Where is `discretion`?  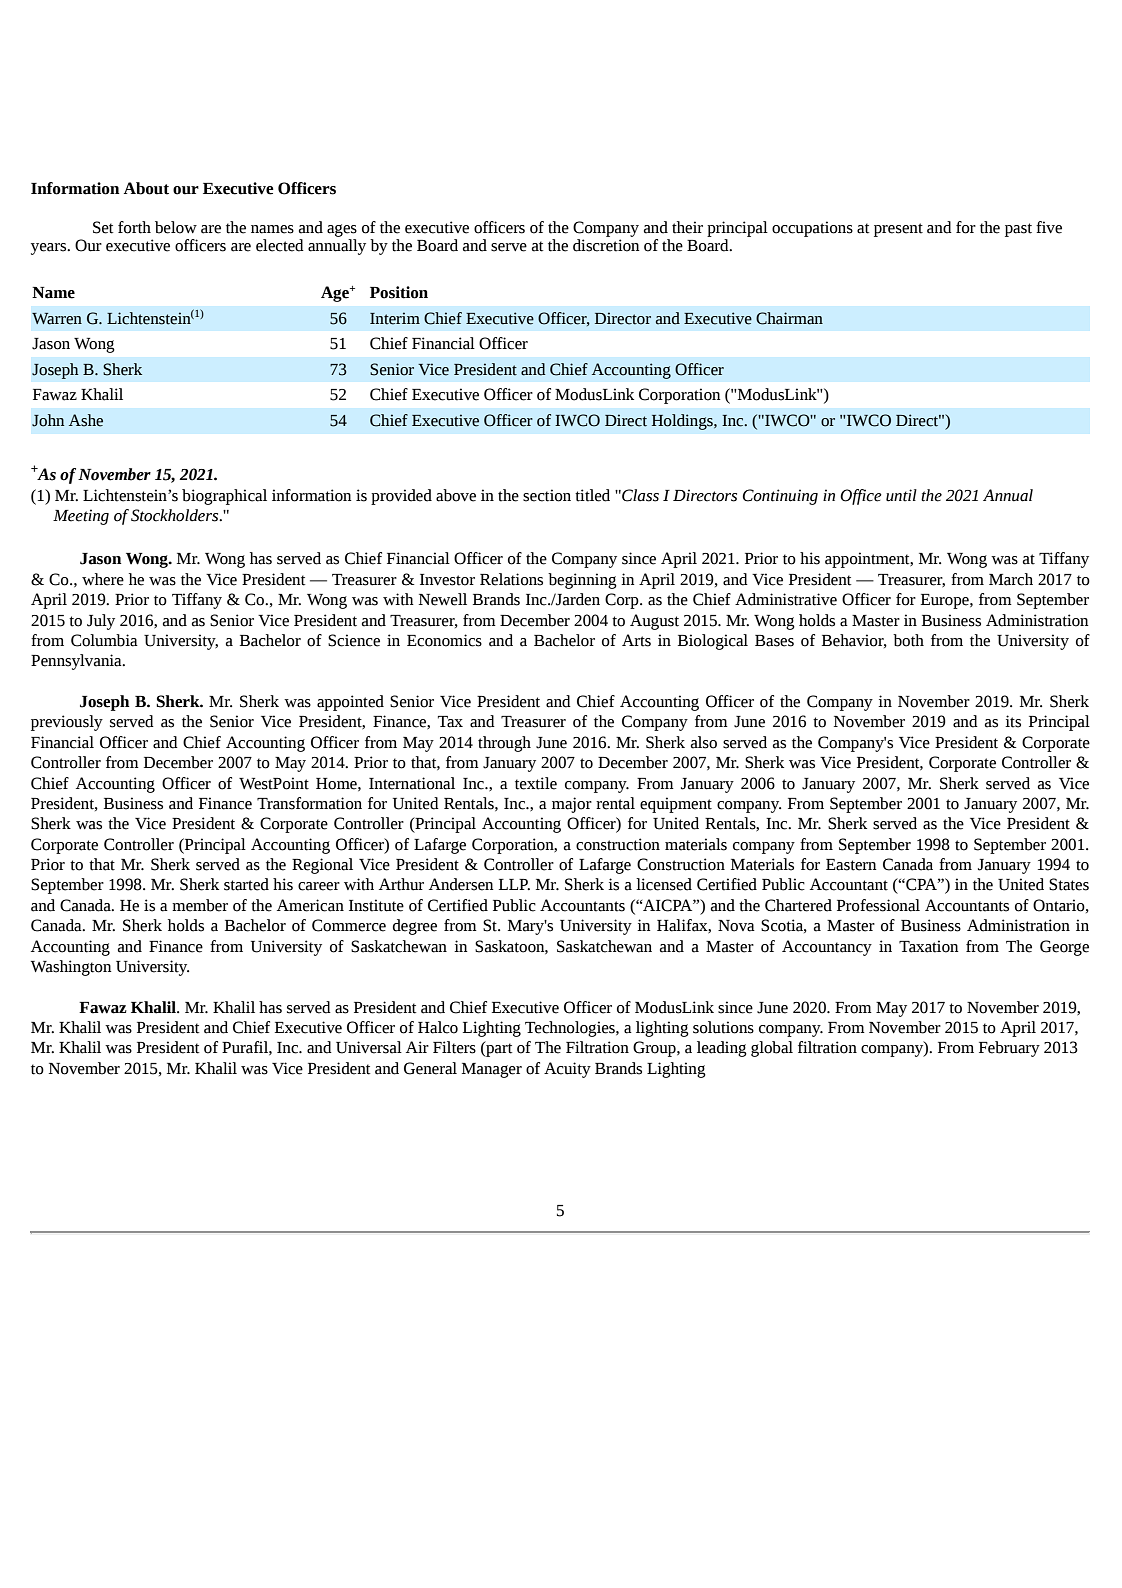
discretion is located at coordinates (606, 245).
